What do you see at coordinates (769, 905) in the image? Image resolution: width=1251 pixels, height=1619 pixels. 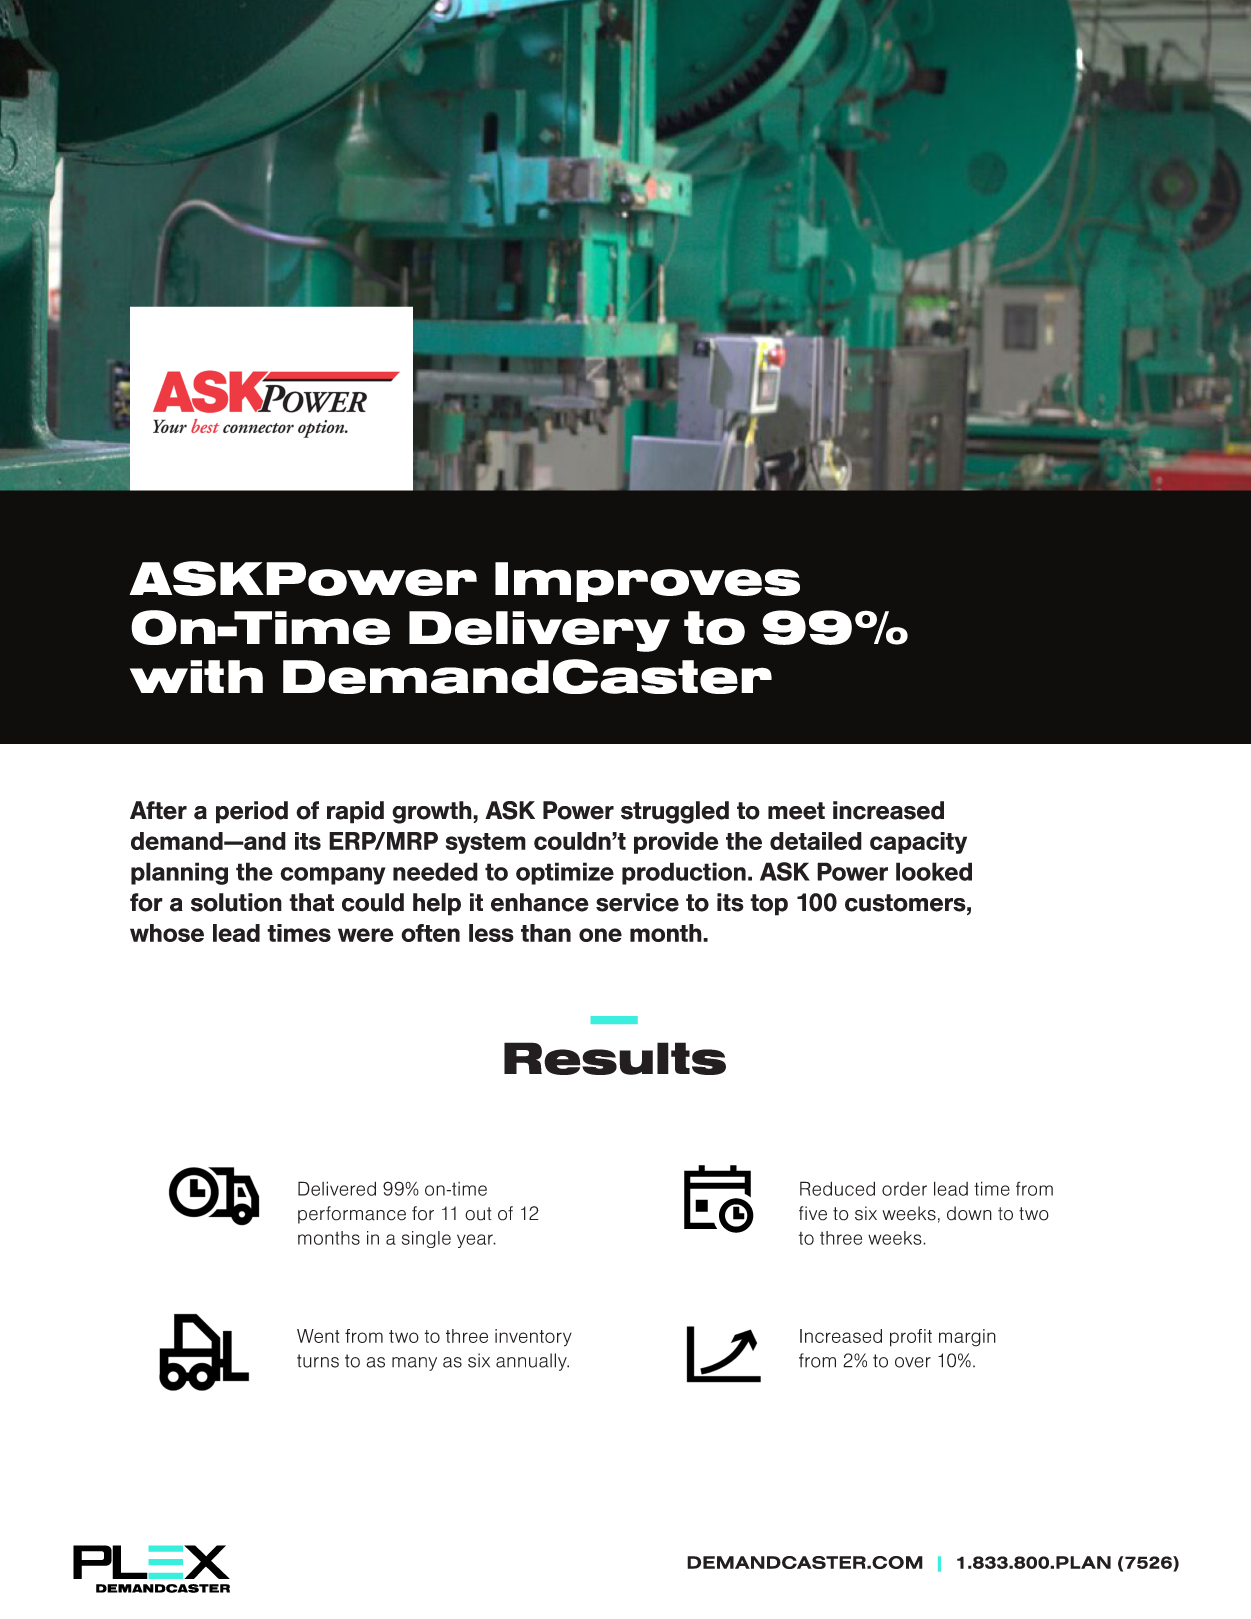 I see `top` at bounding box center [769, 905].
